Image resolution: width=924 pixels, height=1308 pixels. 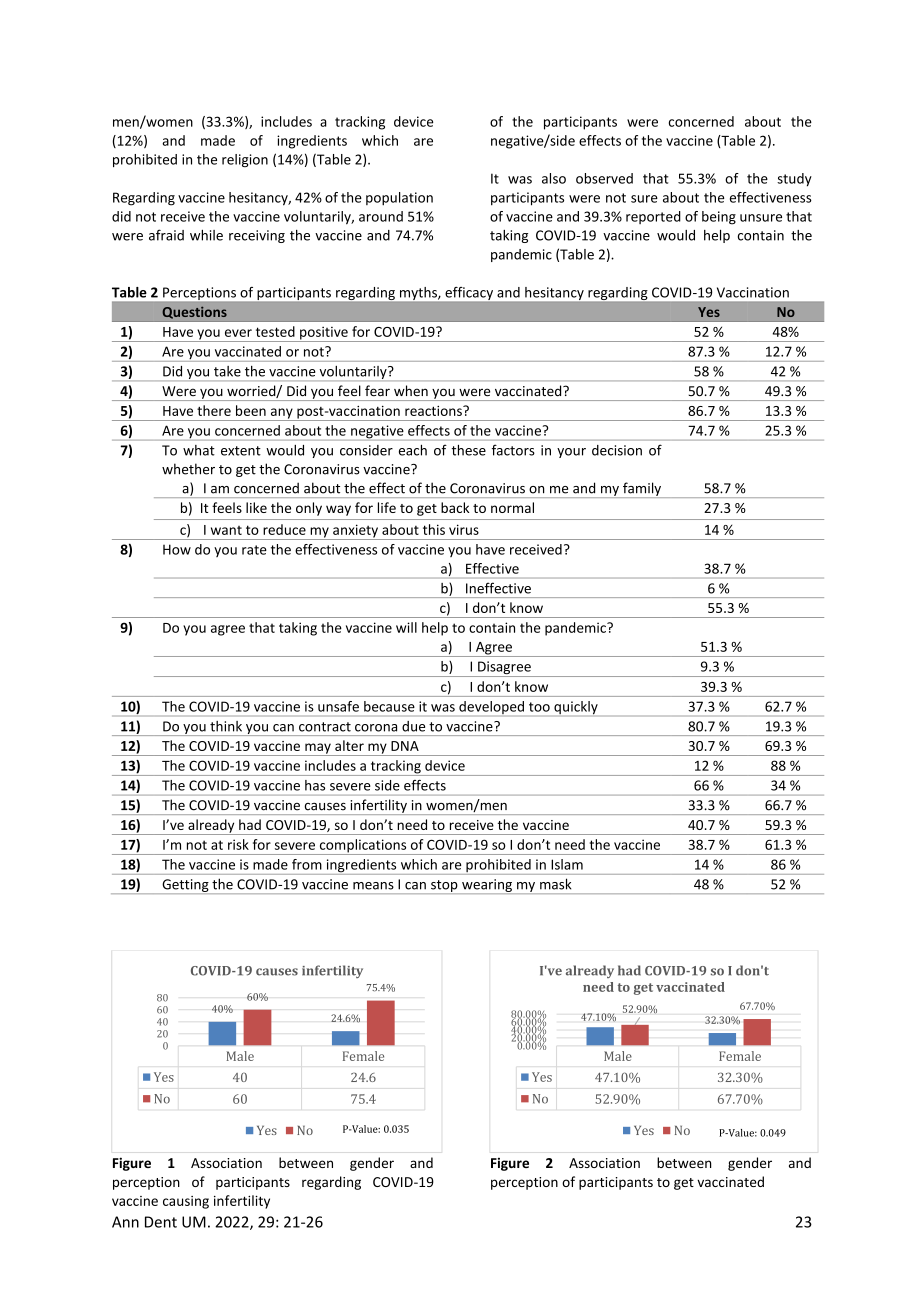 I want to click on being, so click(x=719, y=218).
